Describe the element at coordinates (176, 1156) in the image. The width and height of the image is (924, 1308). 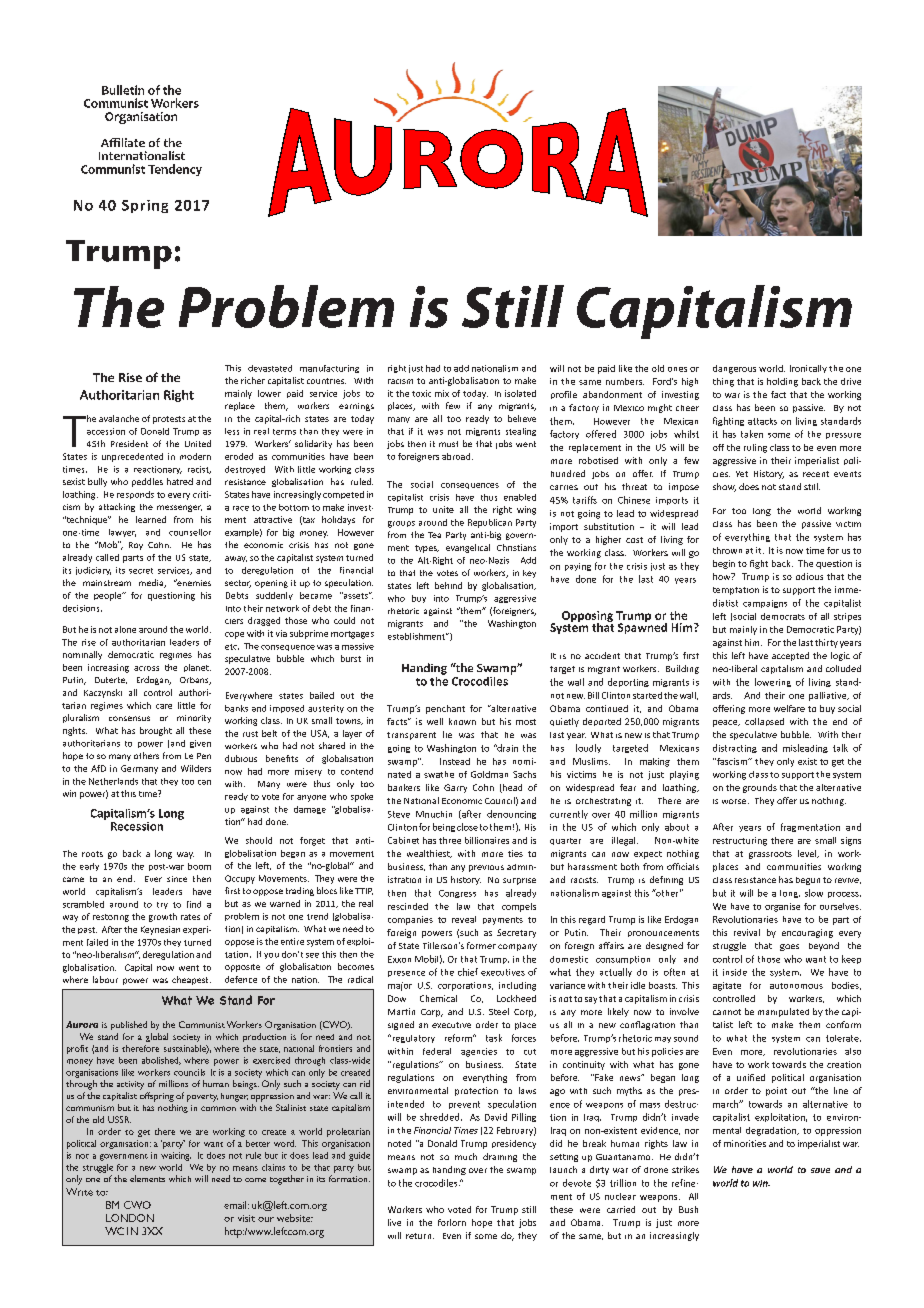
I see `waiting` at that location.
